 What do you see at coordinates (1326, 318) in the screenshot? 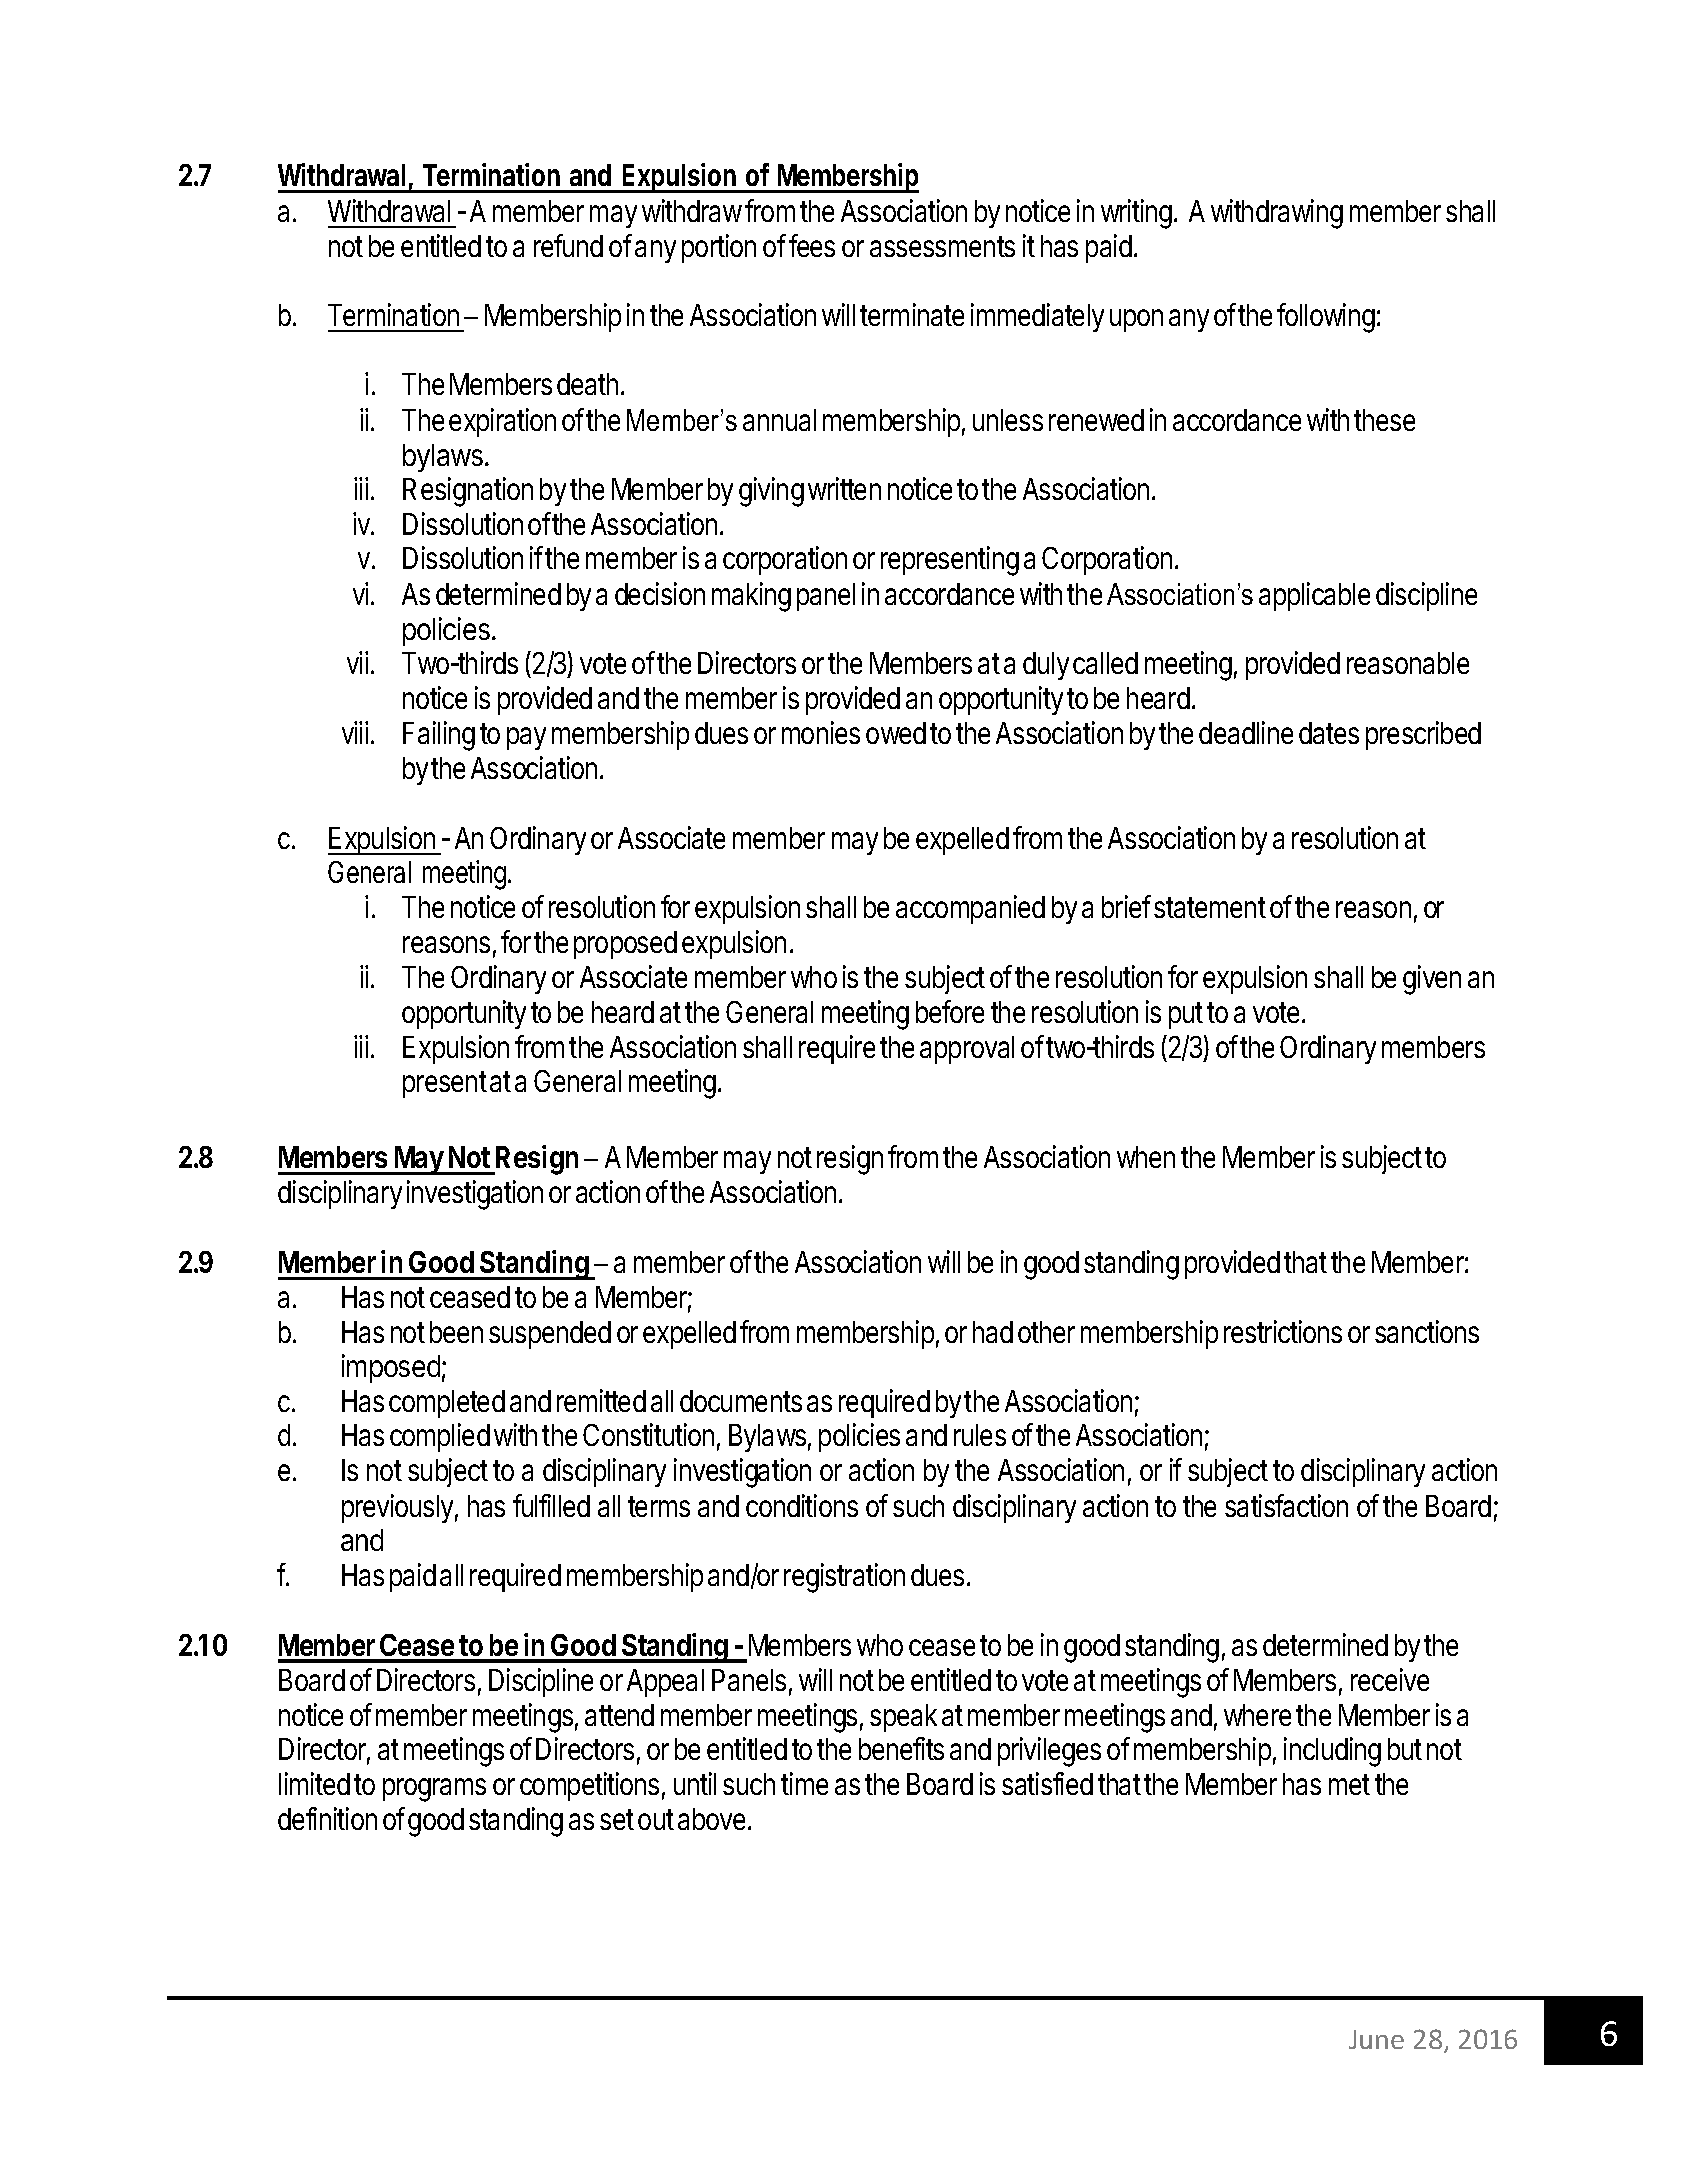
I see `following` at bounding box center [1326, 318].
